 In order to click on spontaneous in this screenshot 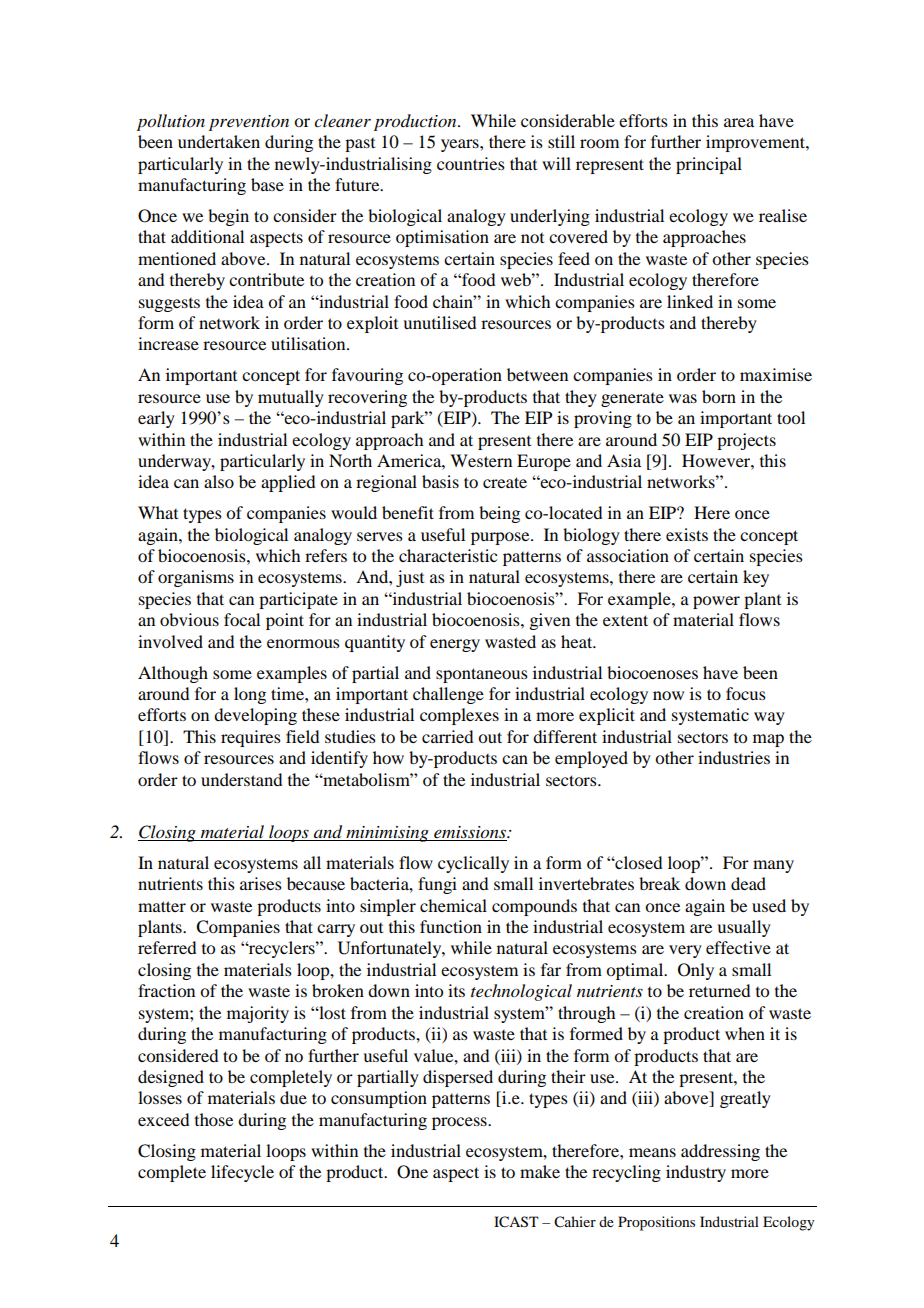, I will do `click(482, 675)`.
